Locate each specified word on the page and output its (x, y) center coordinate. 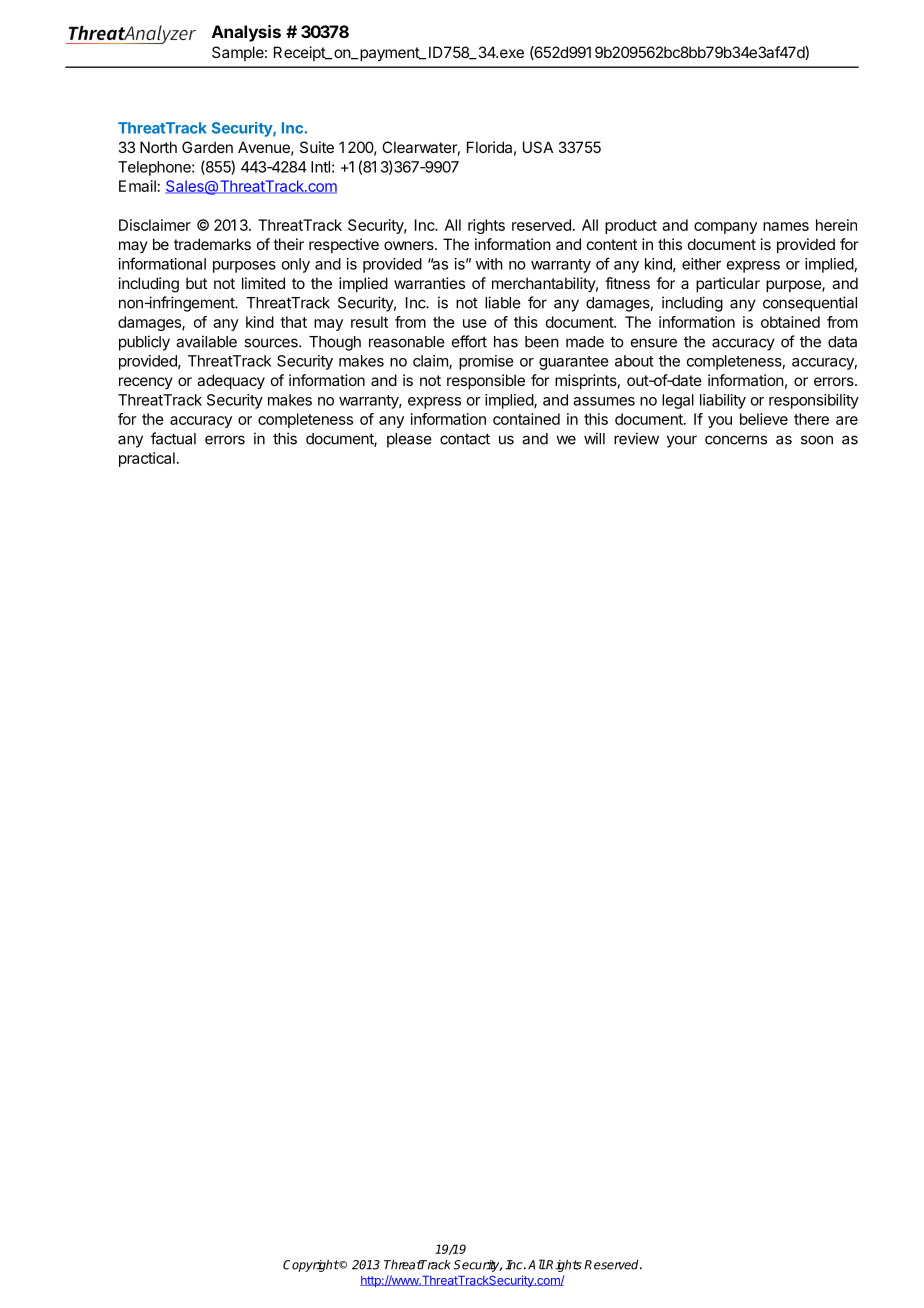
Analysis (246, 33)
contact (465, 439)
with (489, 264)
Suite (317, 147)
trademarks (212, 244)
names (786, 226)
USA (538, 147)
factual (173, 438)
